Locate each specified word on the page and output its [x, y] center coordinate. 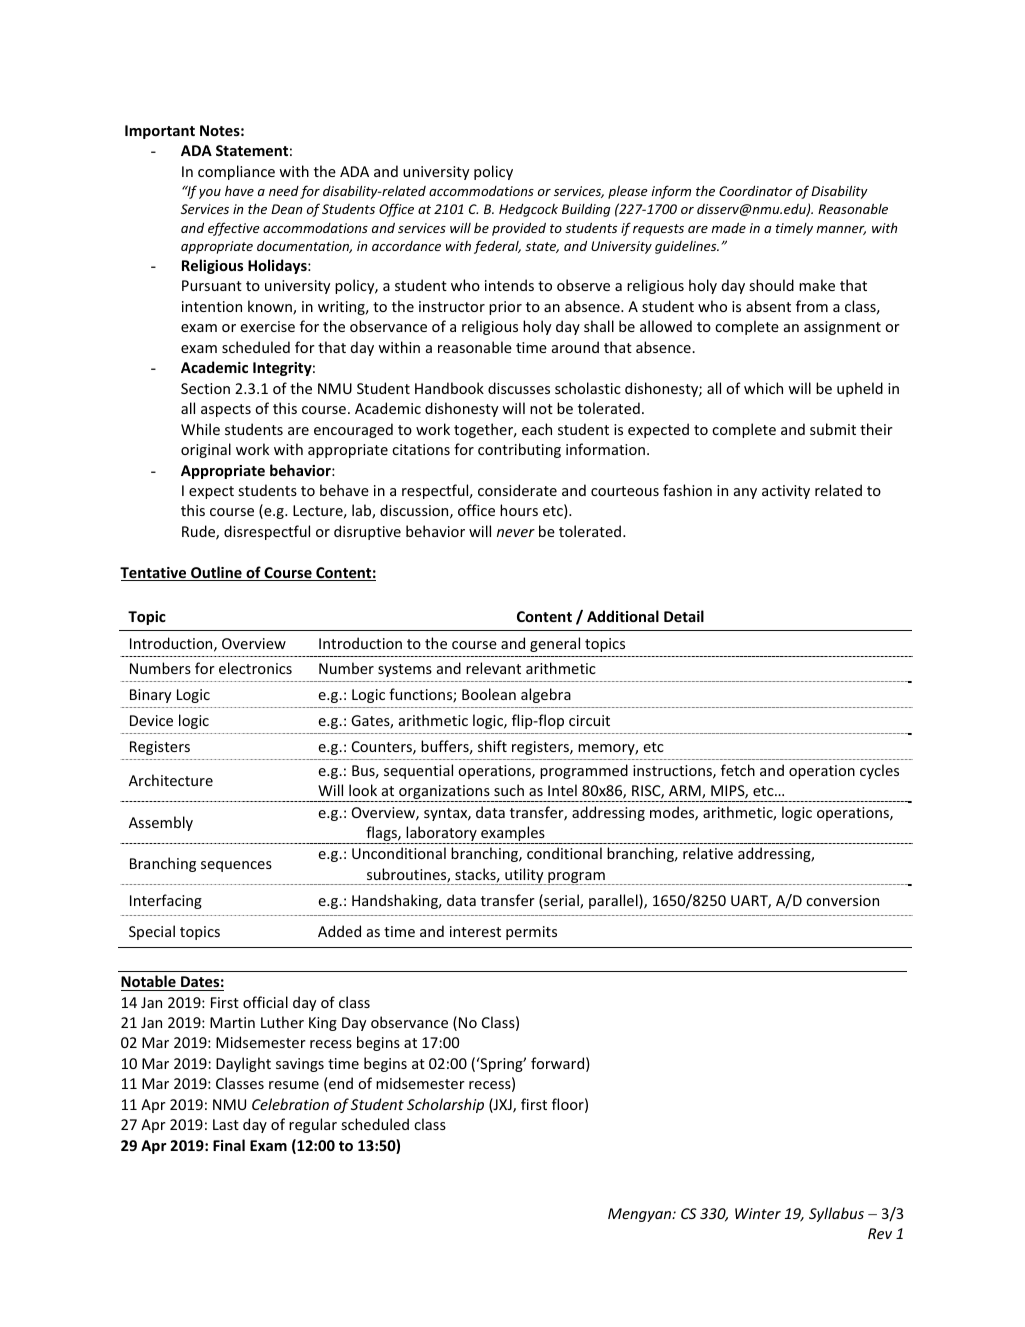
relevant [493, 668]
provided [519, 229]
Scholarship [445, 1105]
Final [229, 1145]
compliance [236, 172]
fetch [738, 770]
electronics [255, 668]
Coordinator [756, 191]
